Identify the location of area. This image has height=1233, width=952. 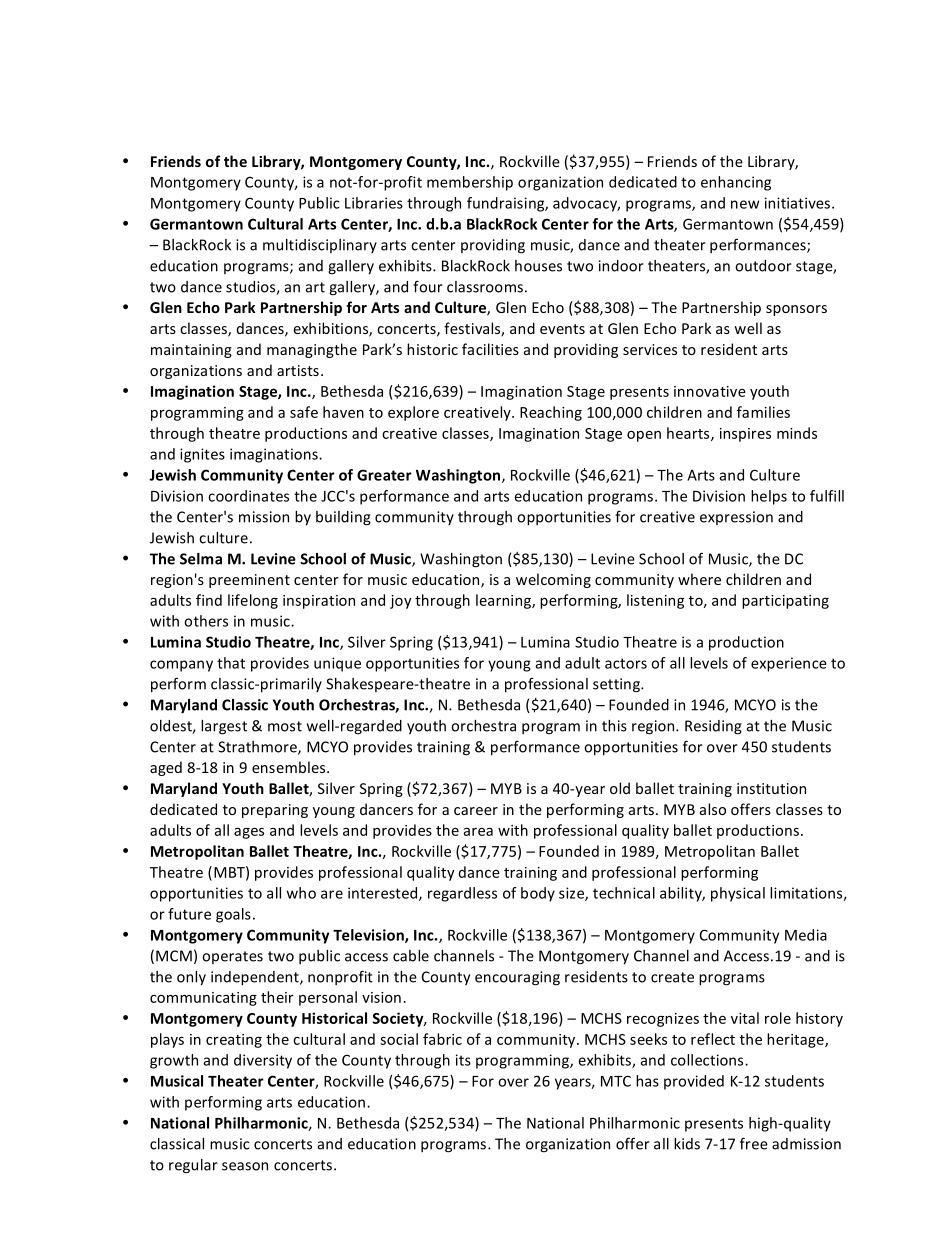
(478, 832).
